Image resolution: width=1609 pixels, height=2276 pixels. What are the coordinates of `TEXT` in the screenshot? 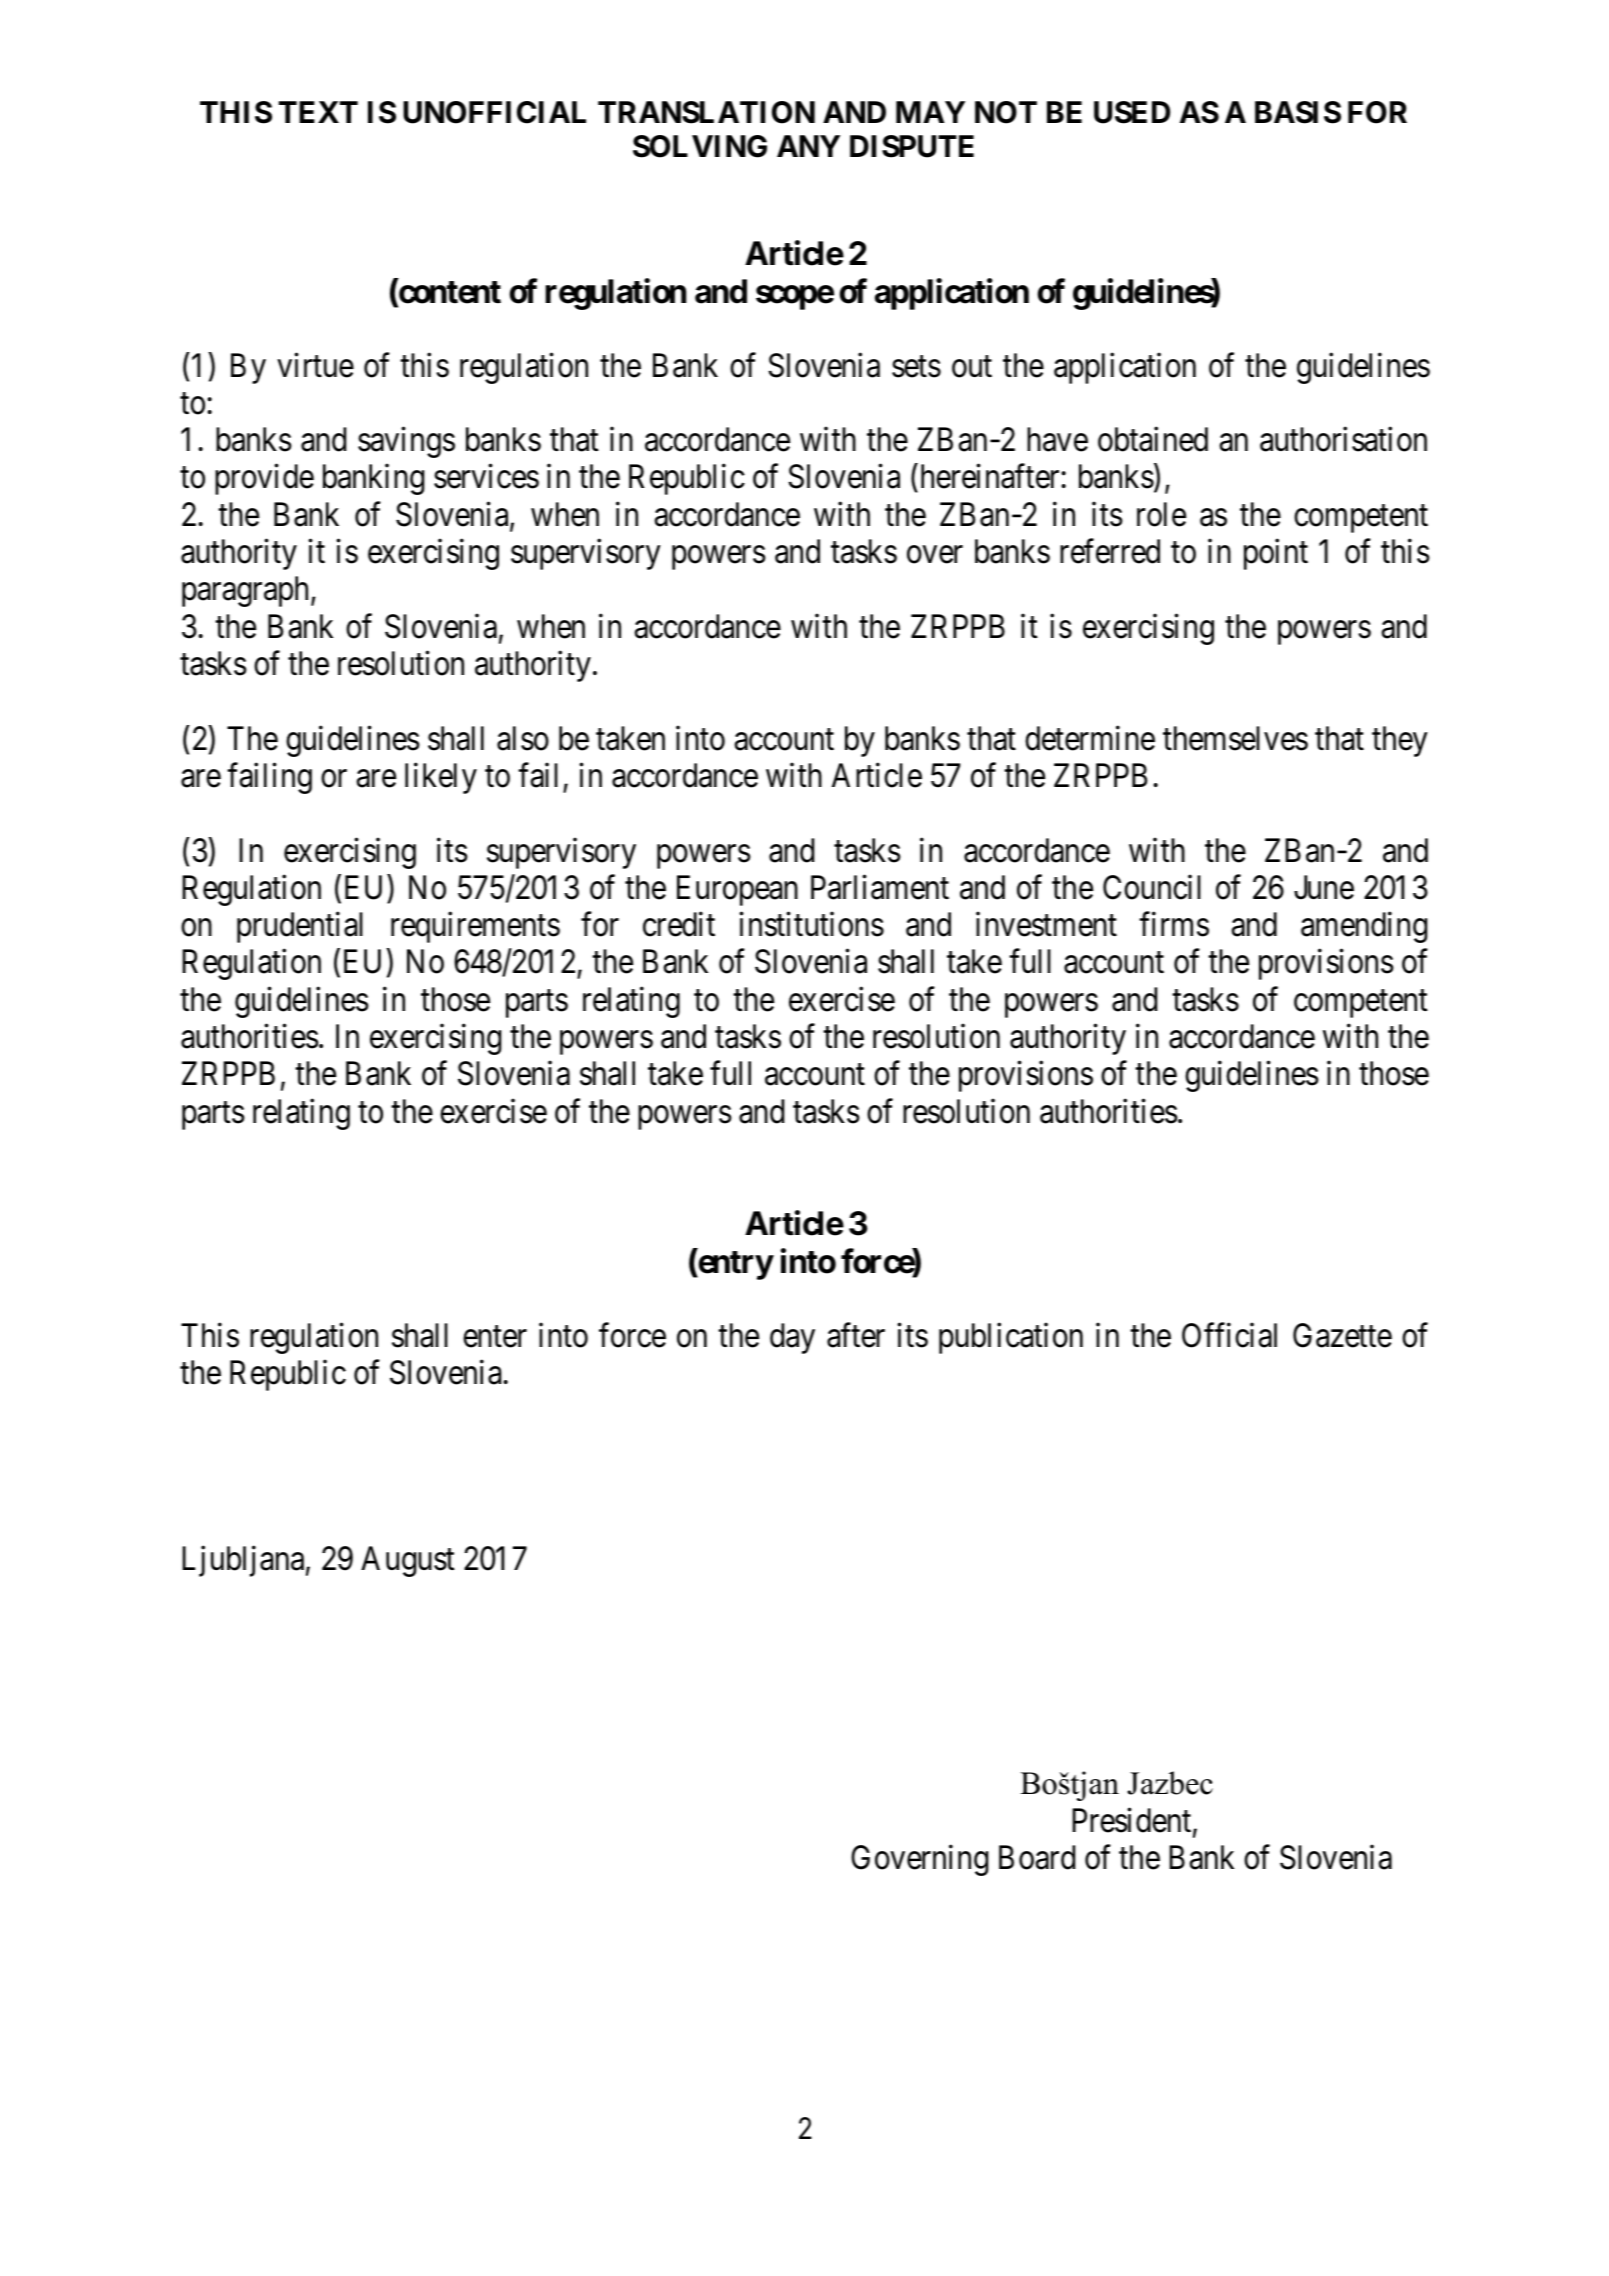 It's located at (318, 112).
